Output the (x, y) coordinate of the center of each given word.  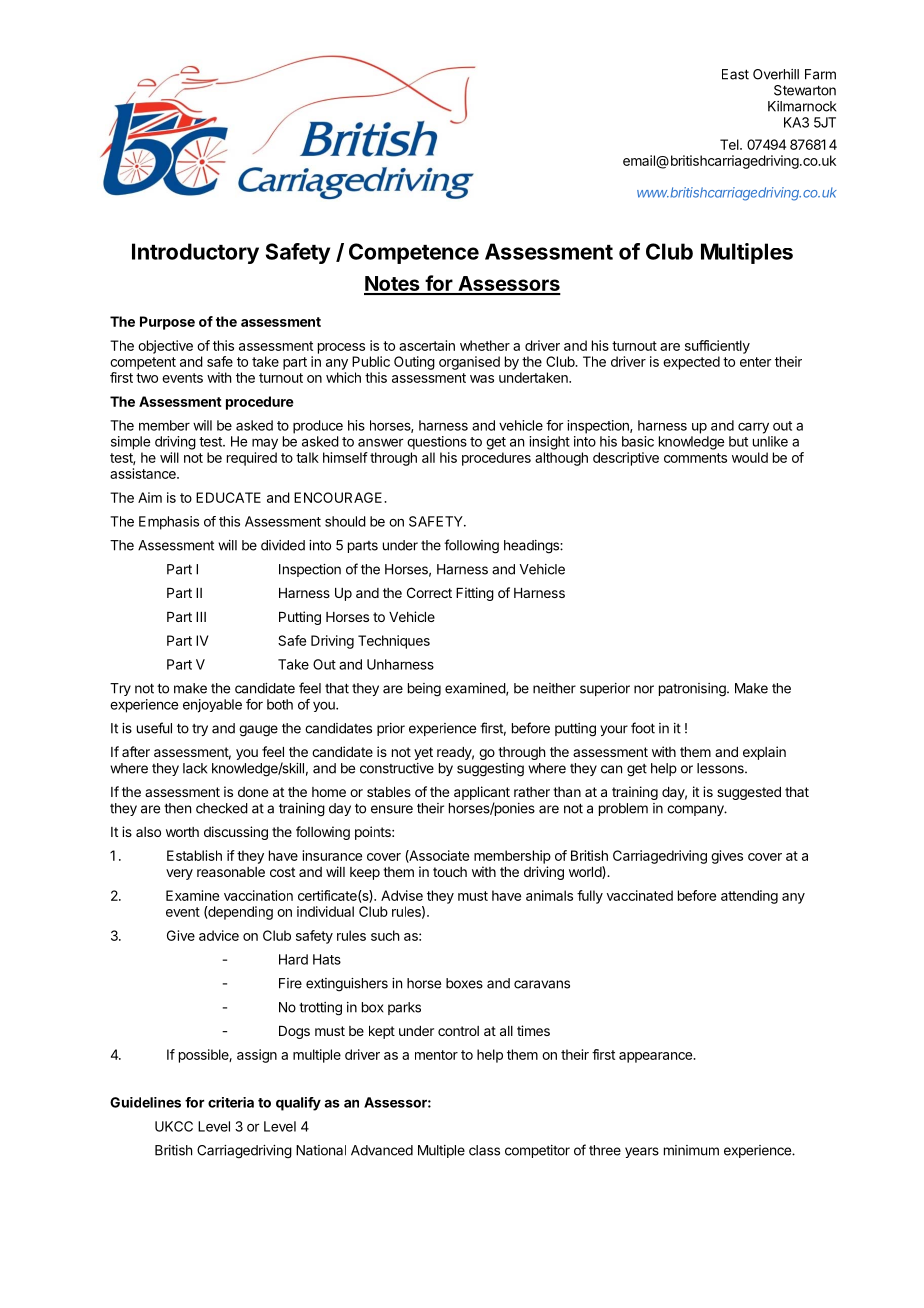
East (735, 74)
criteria (231, 1102)
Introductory (195, 253)
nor (644, 689)
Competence (414, 253)
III (201, 617)
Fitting (475, 594)
